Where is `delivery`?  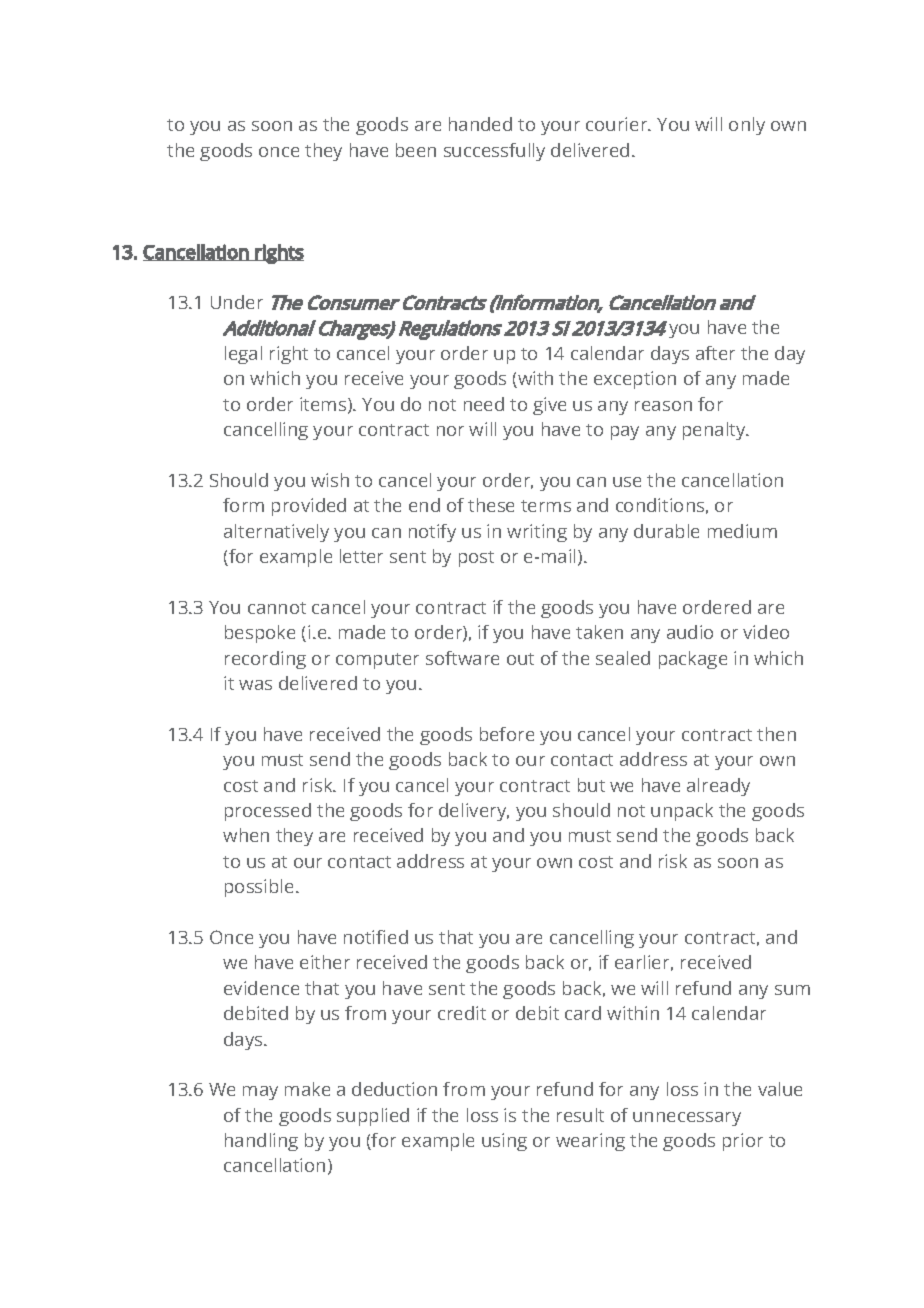
delivery is located at coordinates (474, 812).
